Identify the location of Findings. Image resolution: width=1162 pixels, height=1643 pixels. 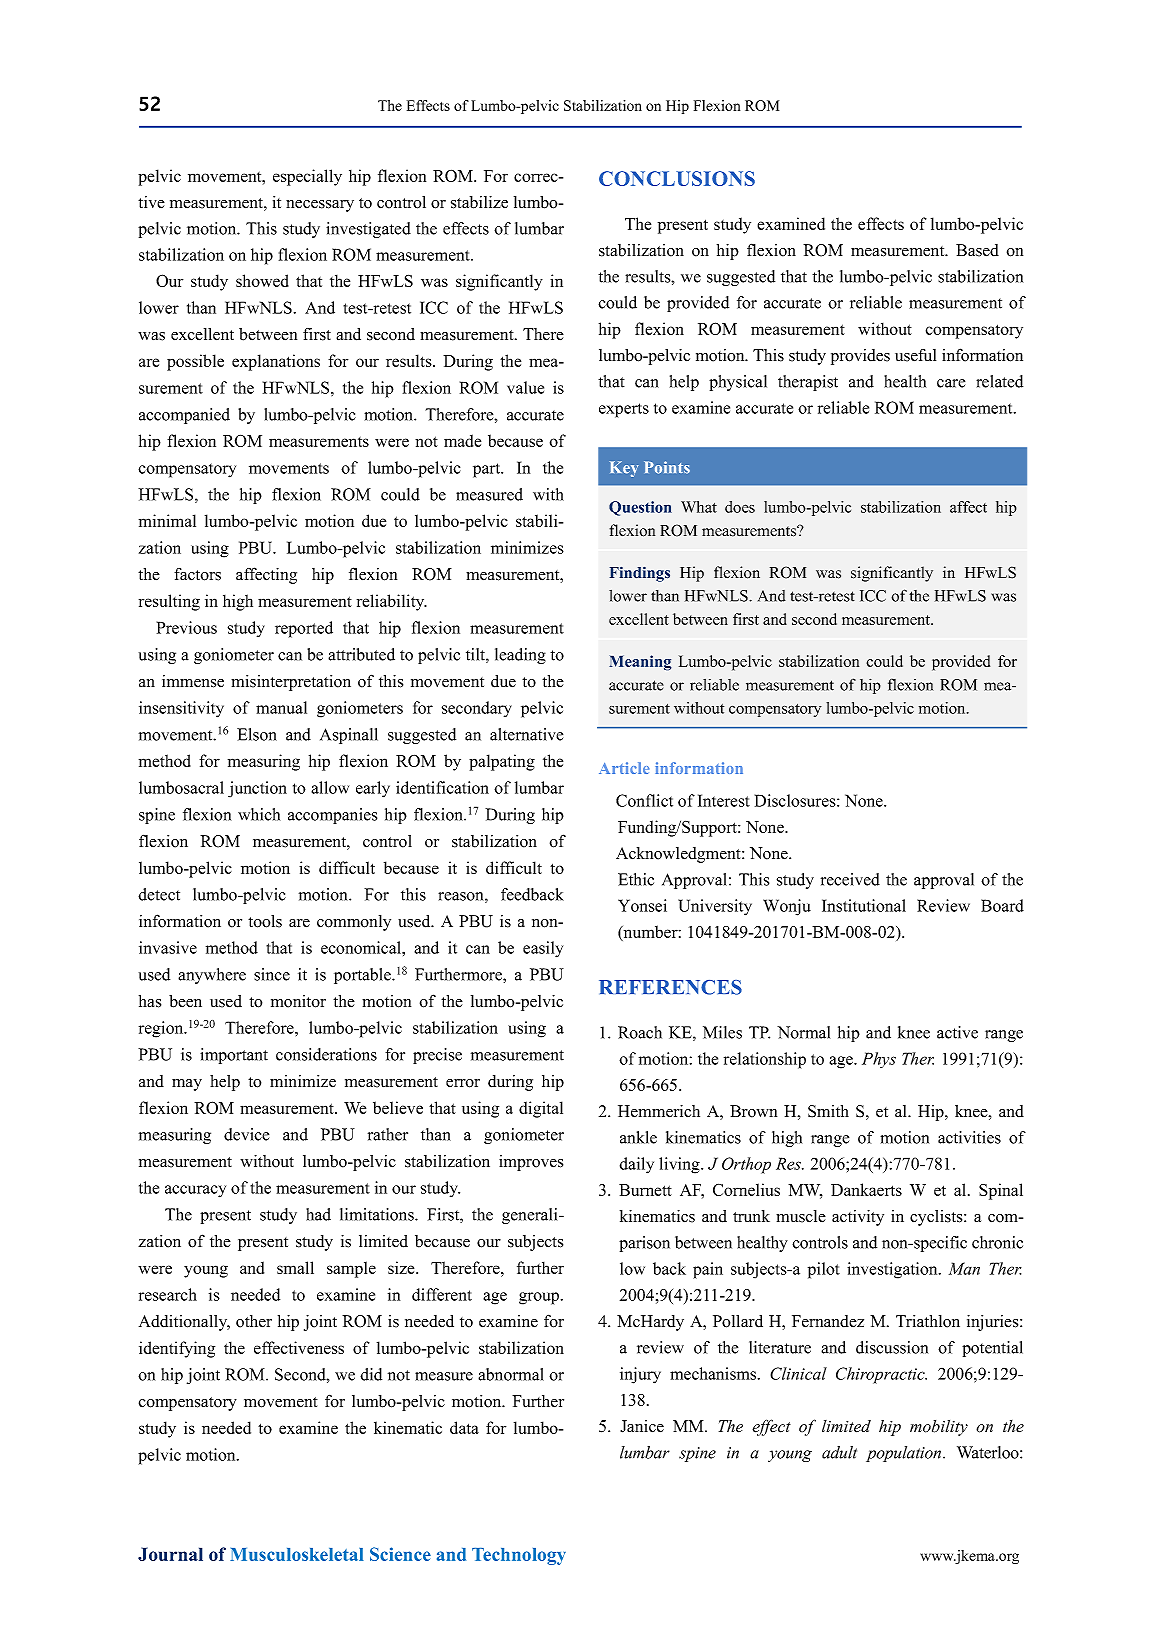
(639, 574).
